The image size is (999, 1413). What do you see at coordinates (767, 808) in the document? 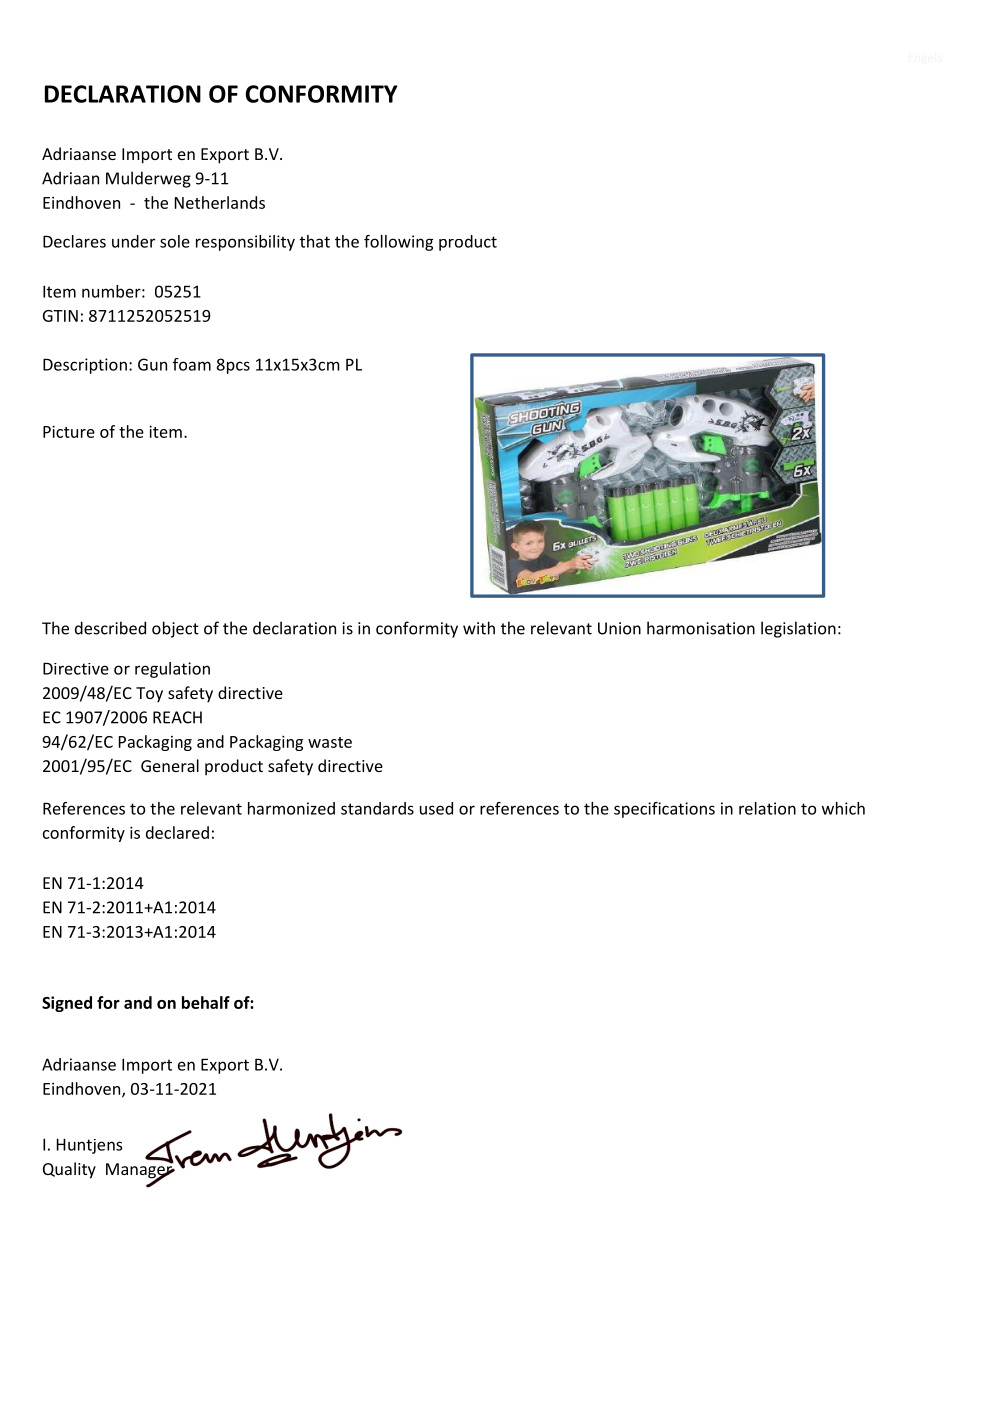
I see `relation` at bounding box center [767, 808].
